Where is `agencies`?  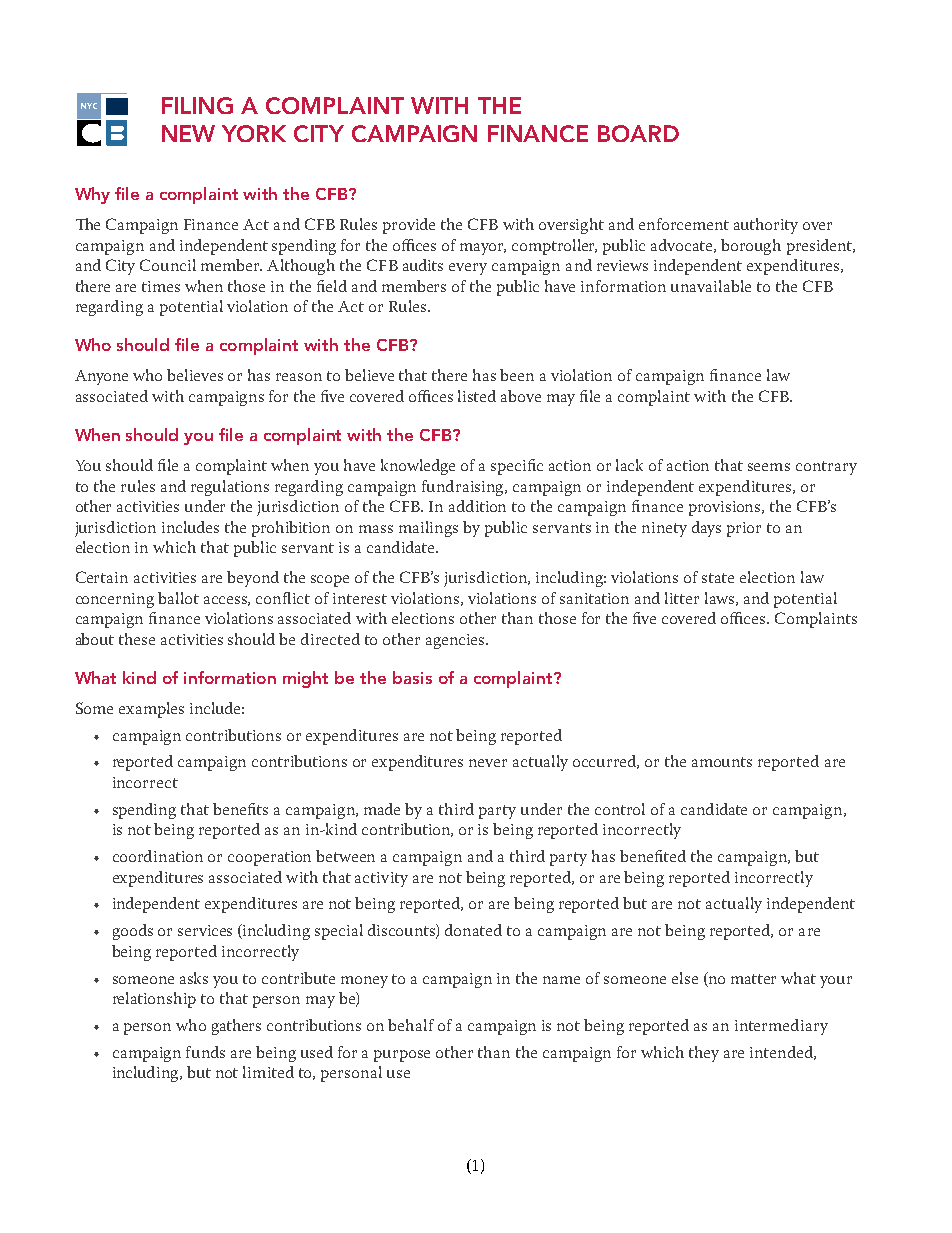
agencies is located at coordinates (456, 641).
